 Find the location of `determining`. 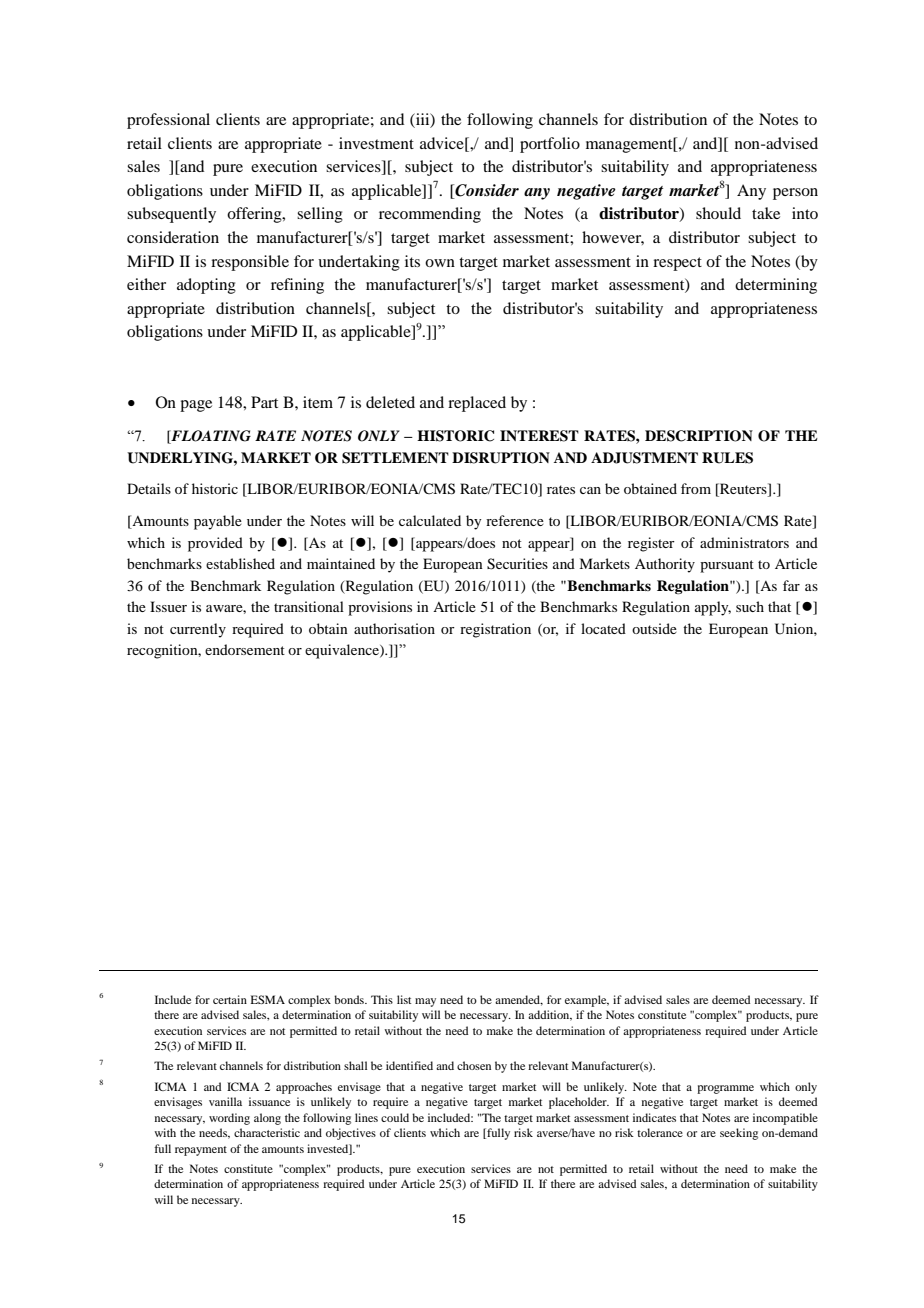

determining is located at coordinates (776, 286).
